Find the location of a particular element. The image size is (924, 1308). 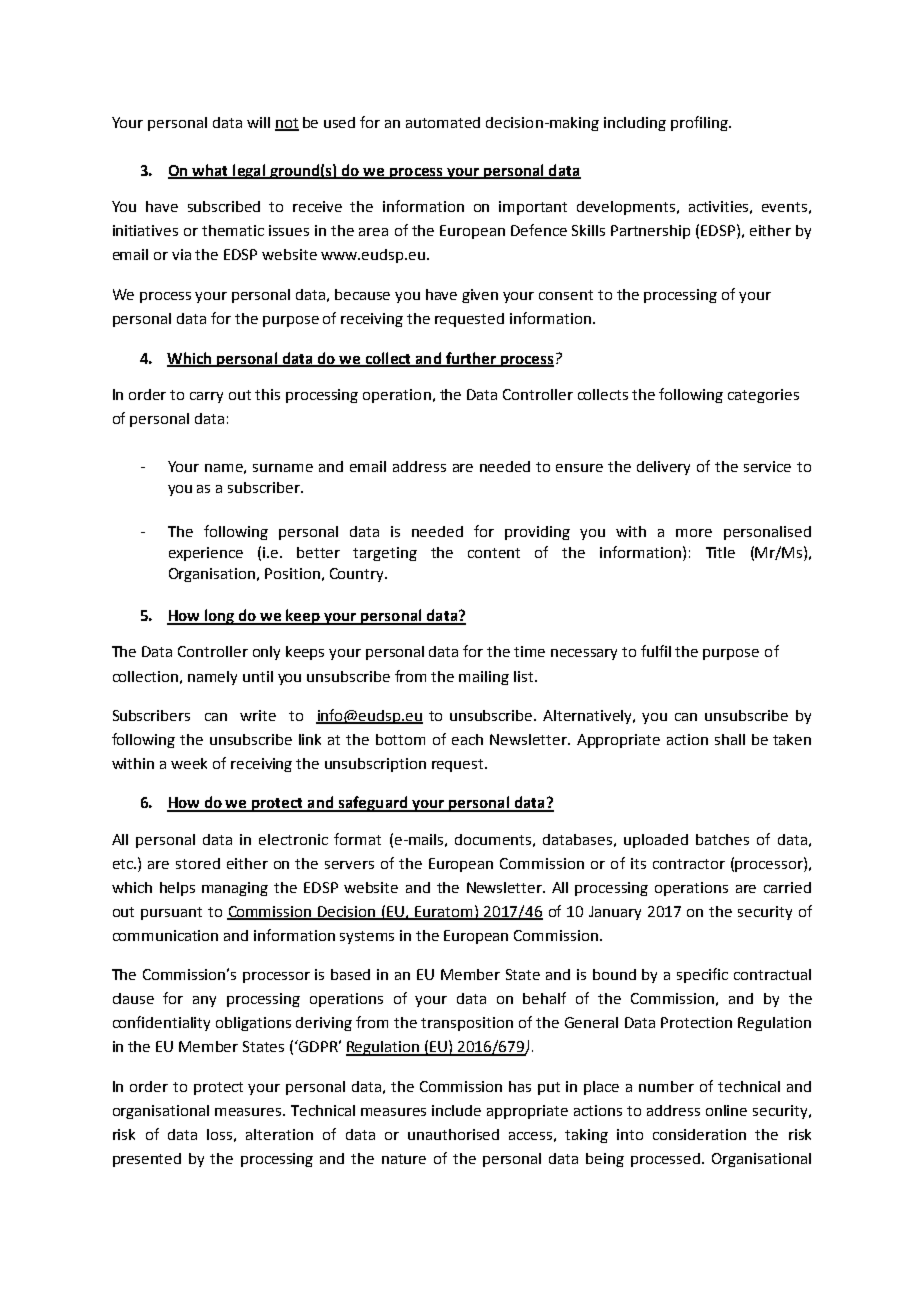

profiling is located at coordinates (700, 123).
